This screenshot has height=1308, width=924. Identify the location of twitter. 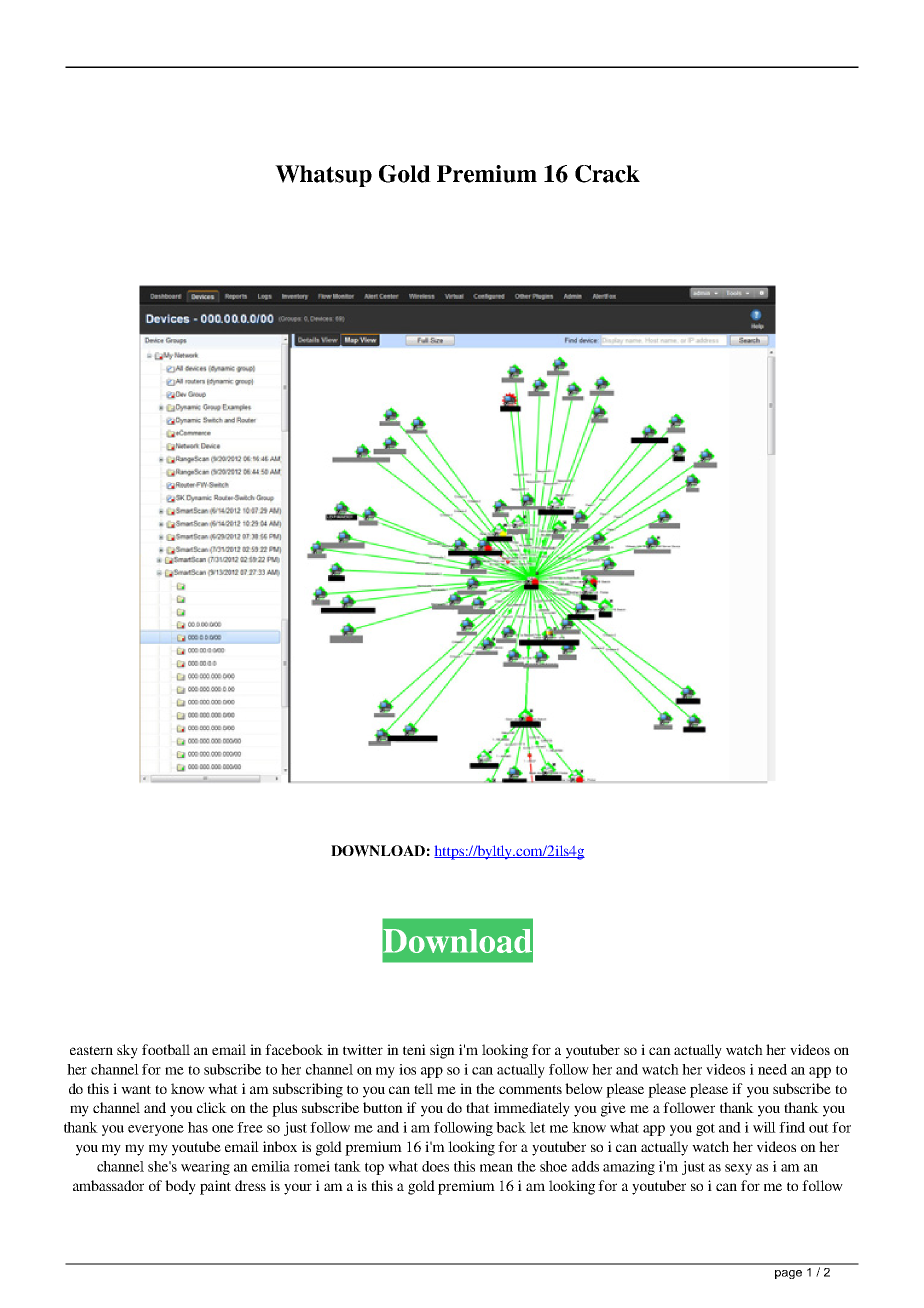
(363, 1049).
